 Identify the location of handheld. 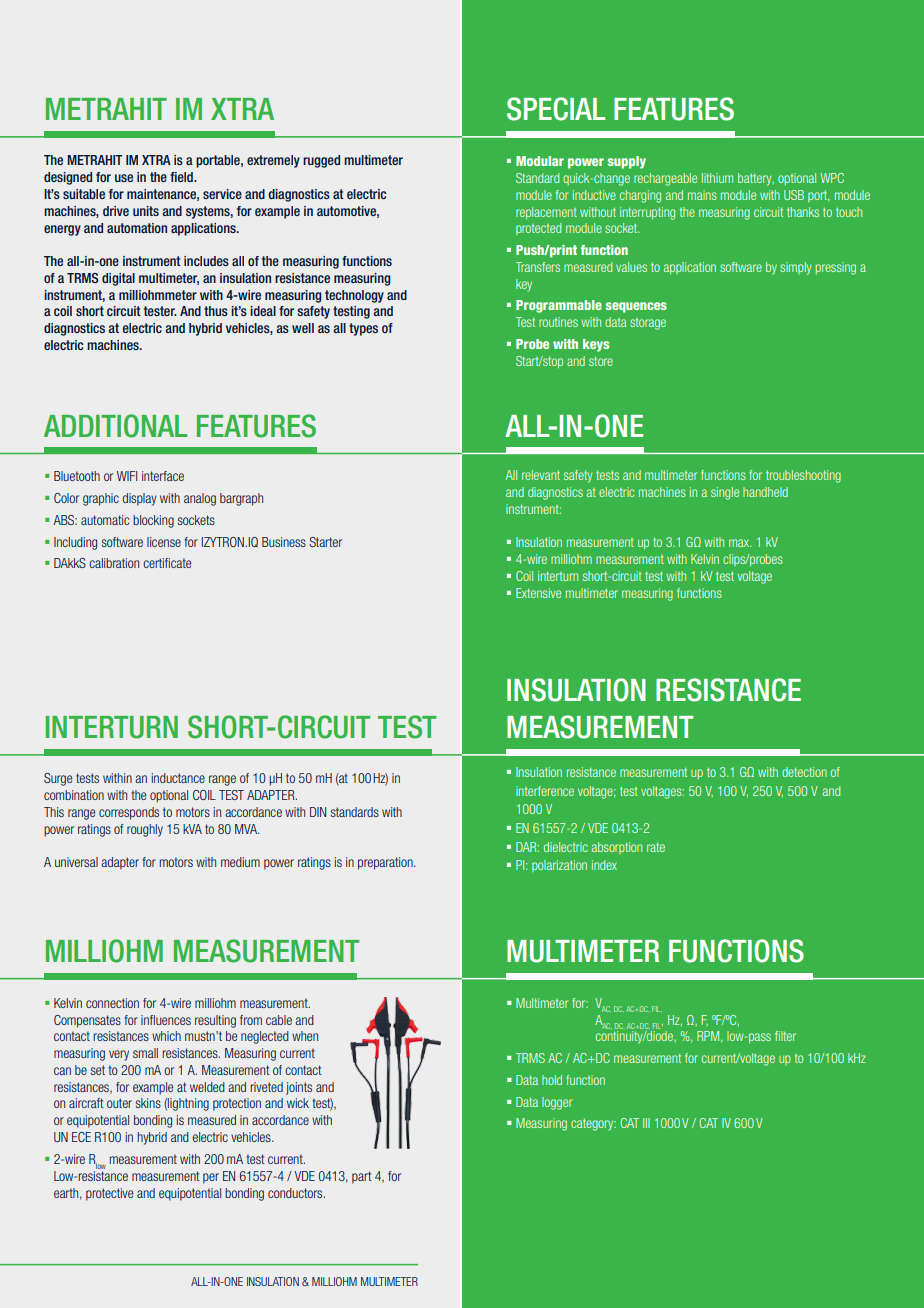
(765, 492).
